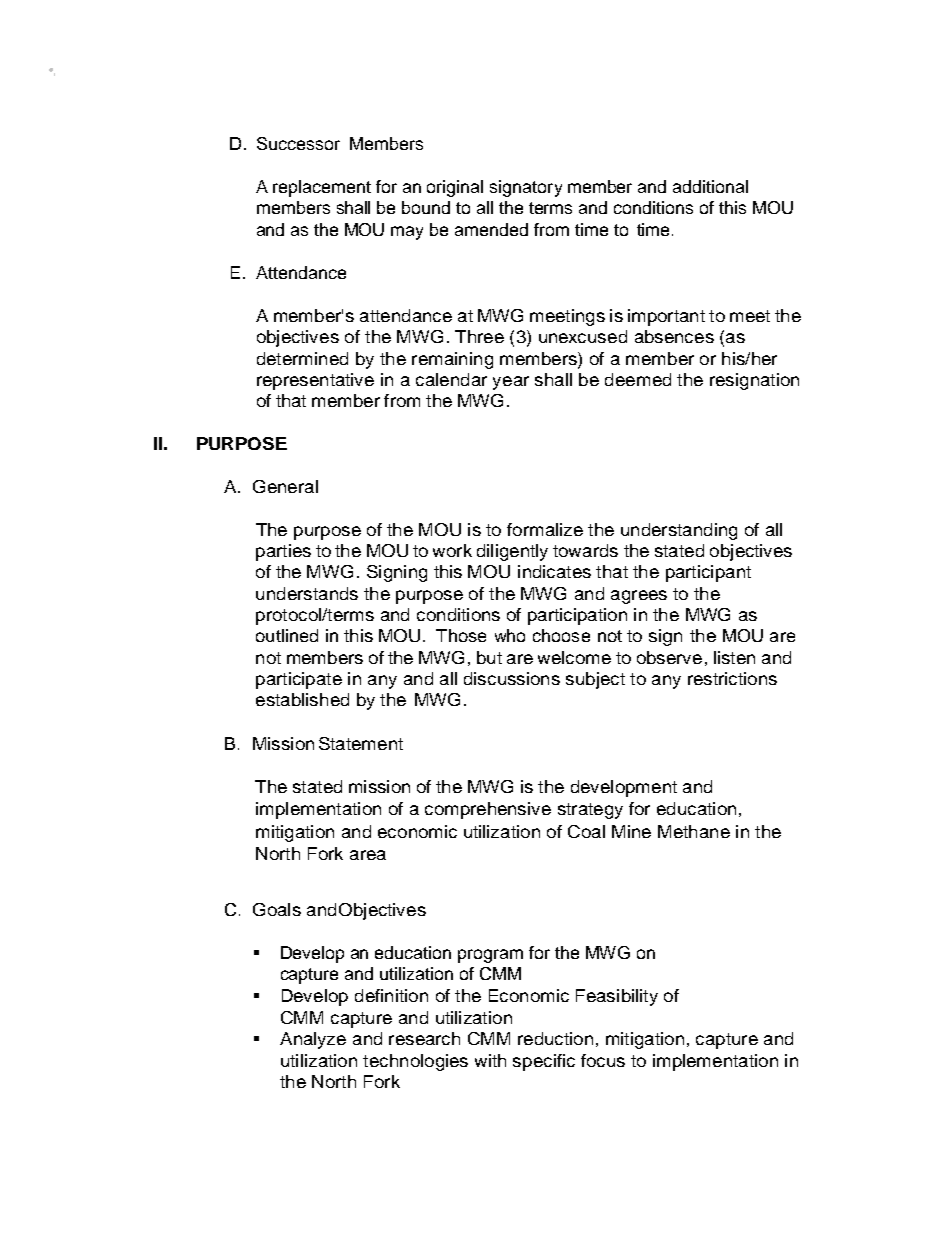  Describe the element at coordinates (510, 635) in the document. I see `who` at that location.
